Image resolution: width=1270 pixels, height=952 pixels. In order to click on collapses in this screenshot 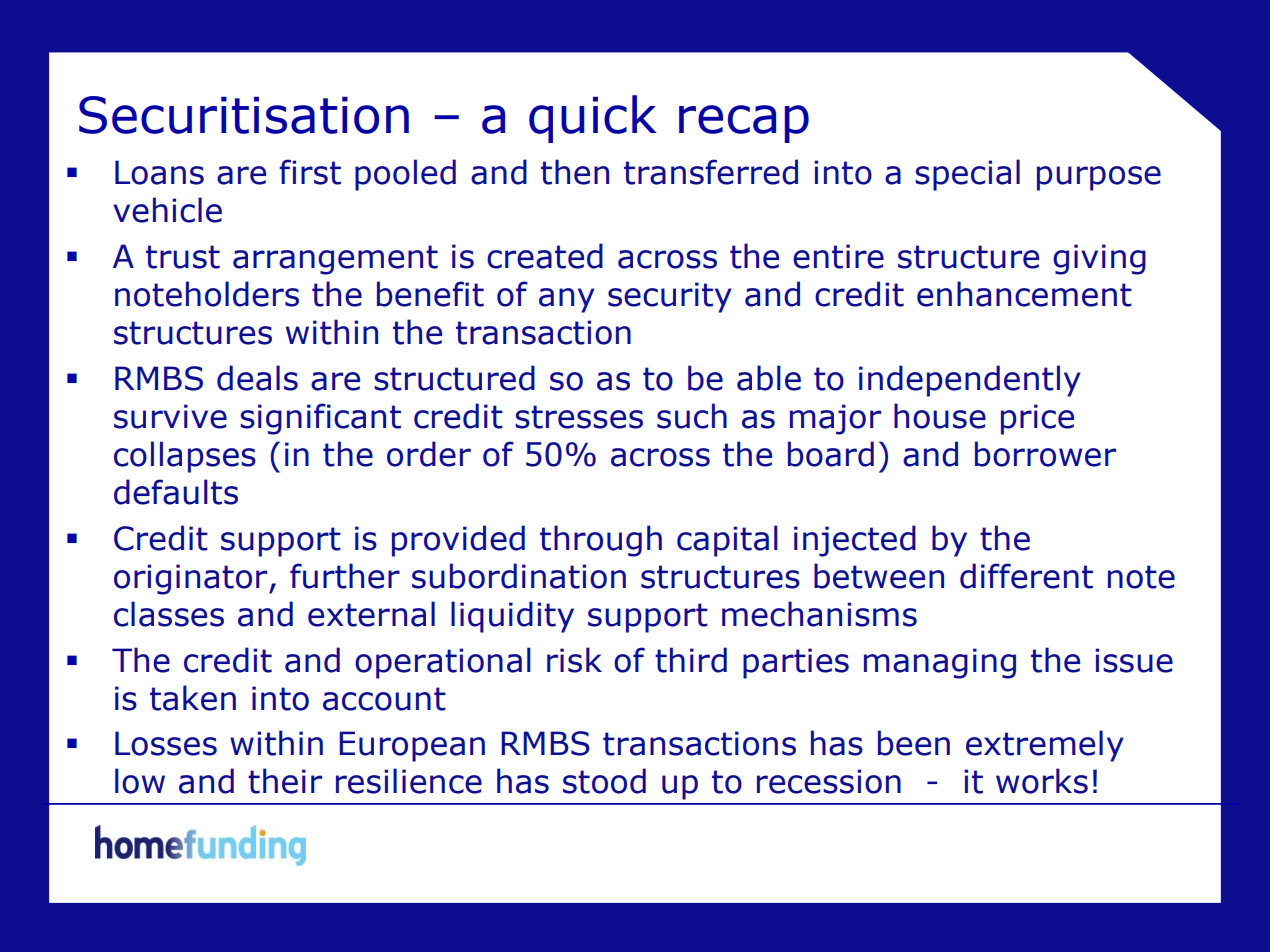, I will do `click(185, 457)`.
